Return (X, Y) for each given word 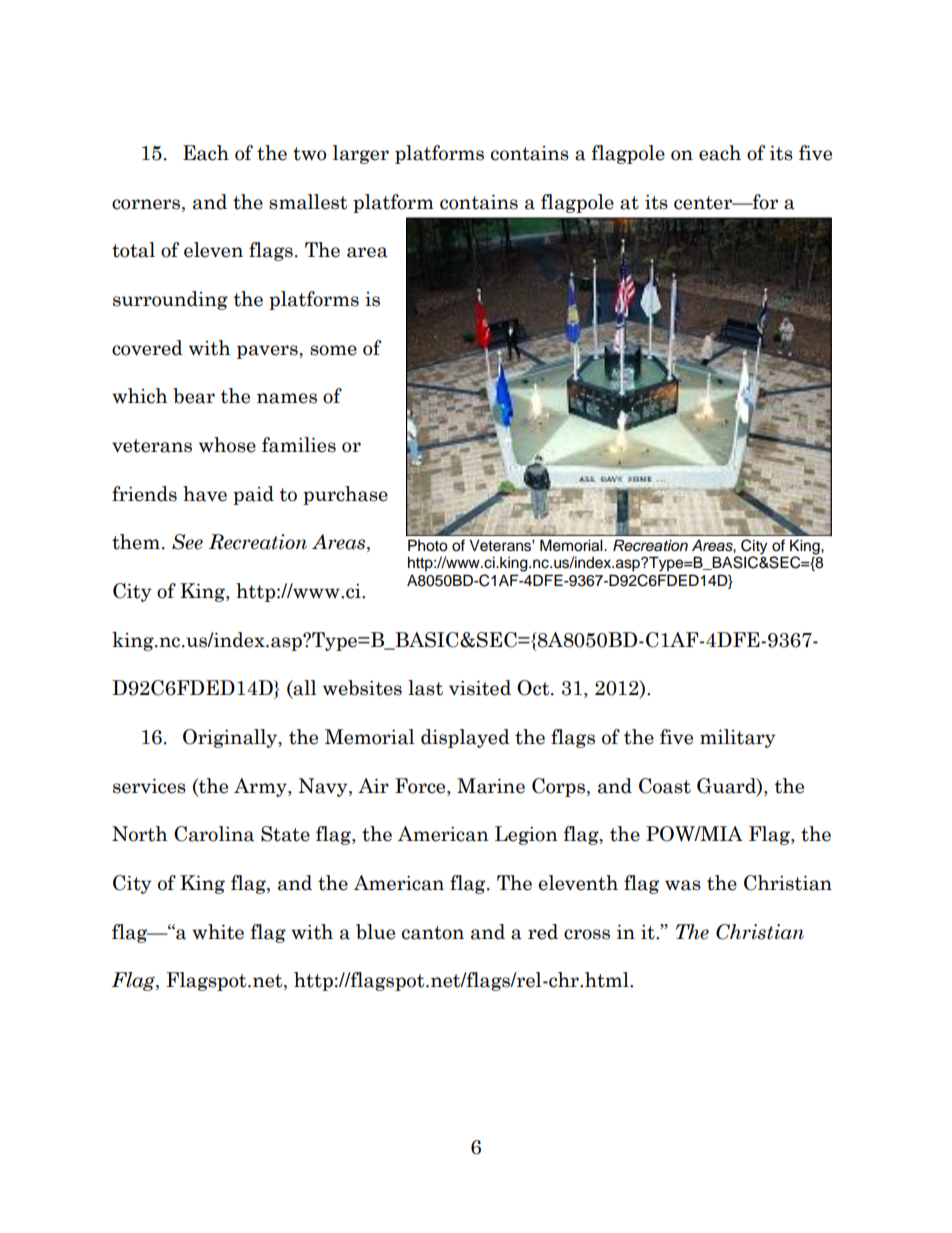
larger (361, 154)
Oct (534, 688)
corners (147, 204)
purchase (345, 495)
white (218, 932)
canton (433, 933)
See (187, 542)
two (310, 154)
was (683, 885)
